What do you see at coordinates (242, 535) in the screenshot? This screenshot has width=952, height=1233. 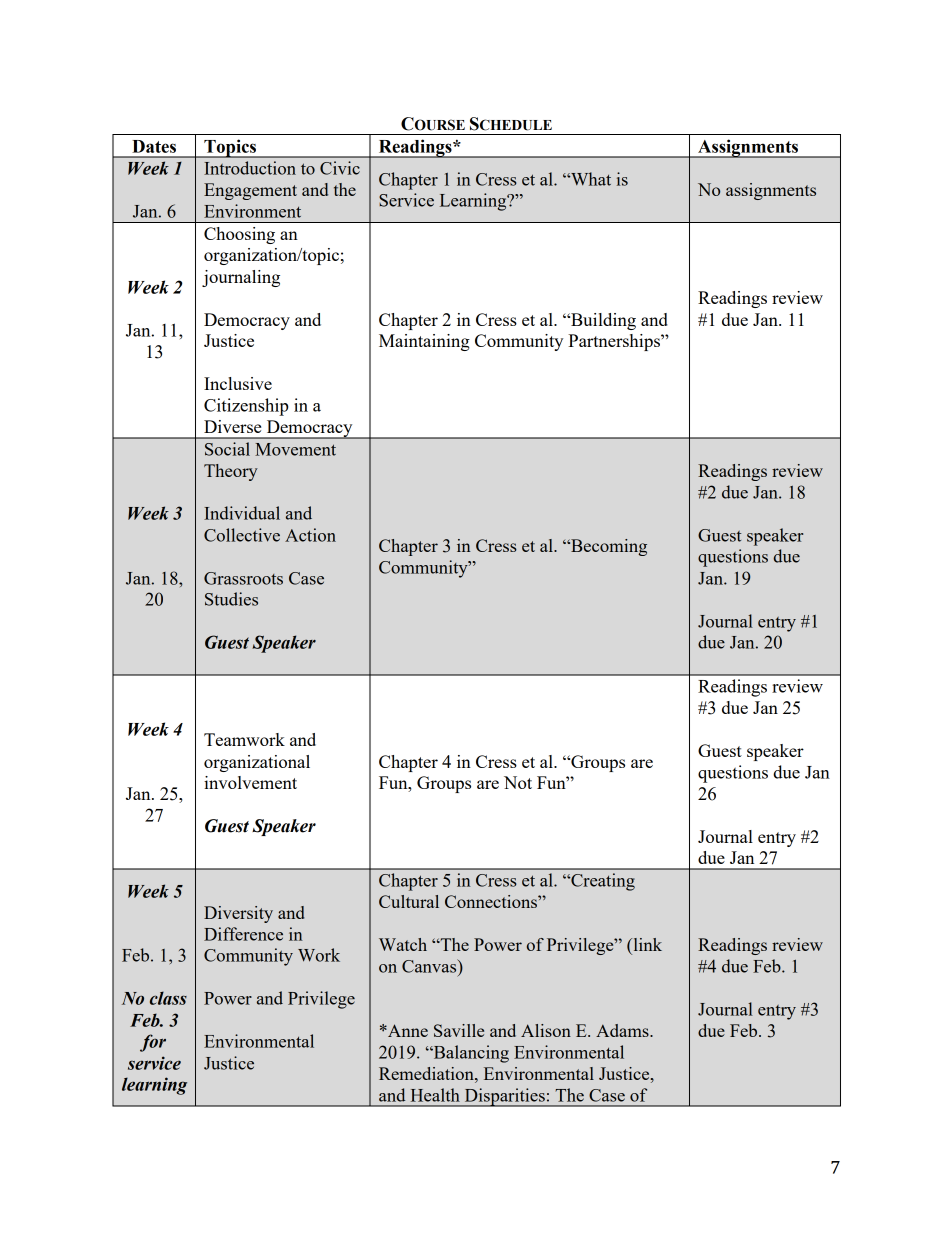 I see `Collective` at bounding box center [242, 535].
